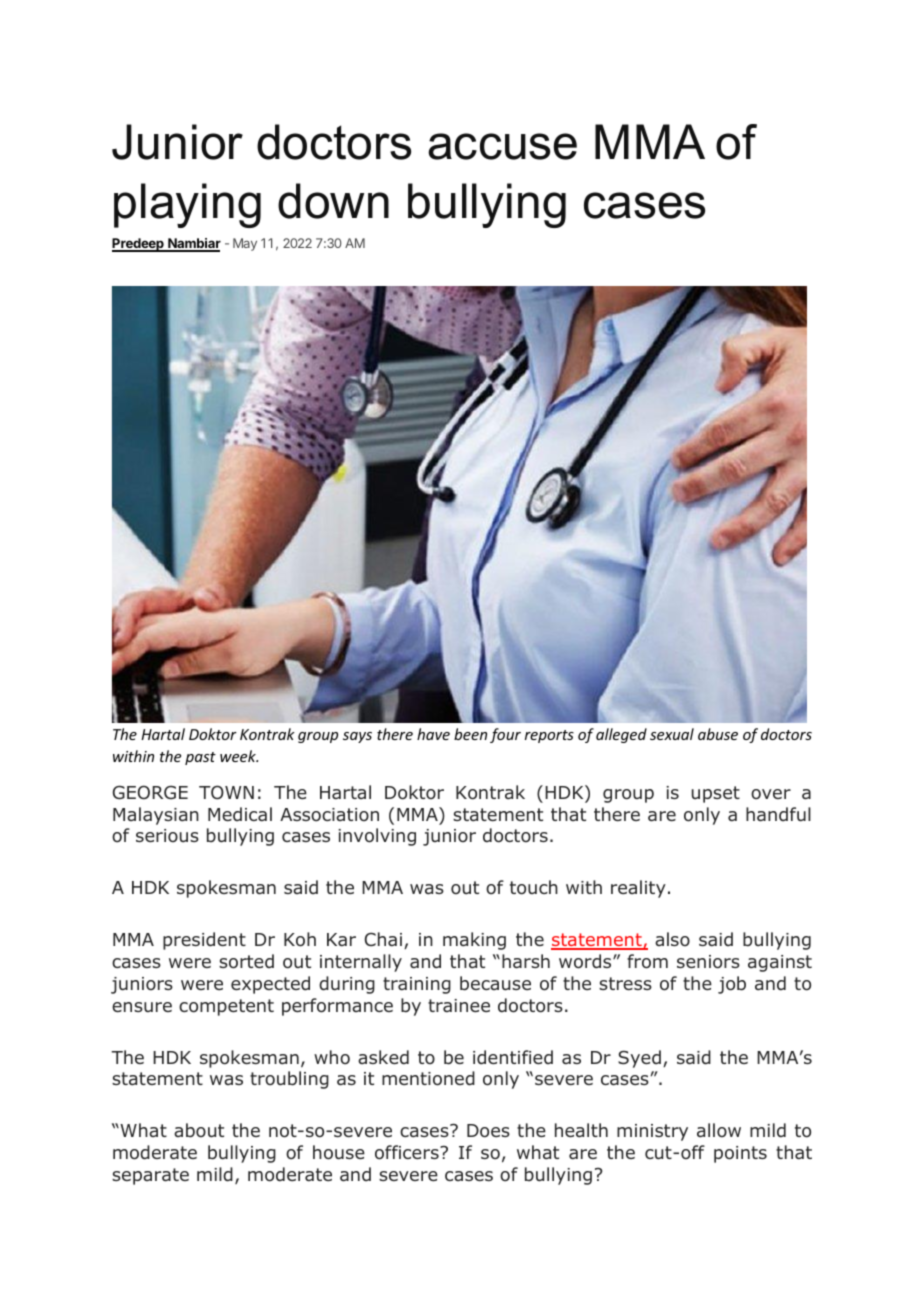 The image size is (924, 1308). Describe the element at coordinates (187, 205) in the screenshot. I see `playing` at that location.
